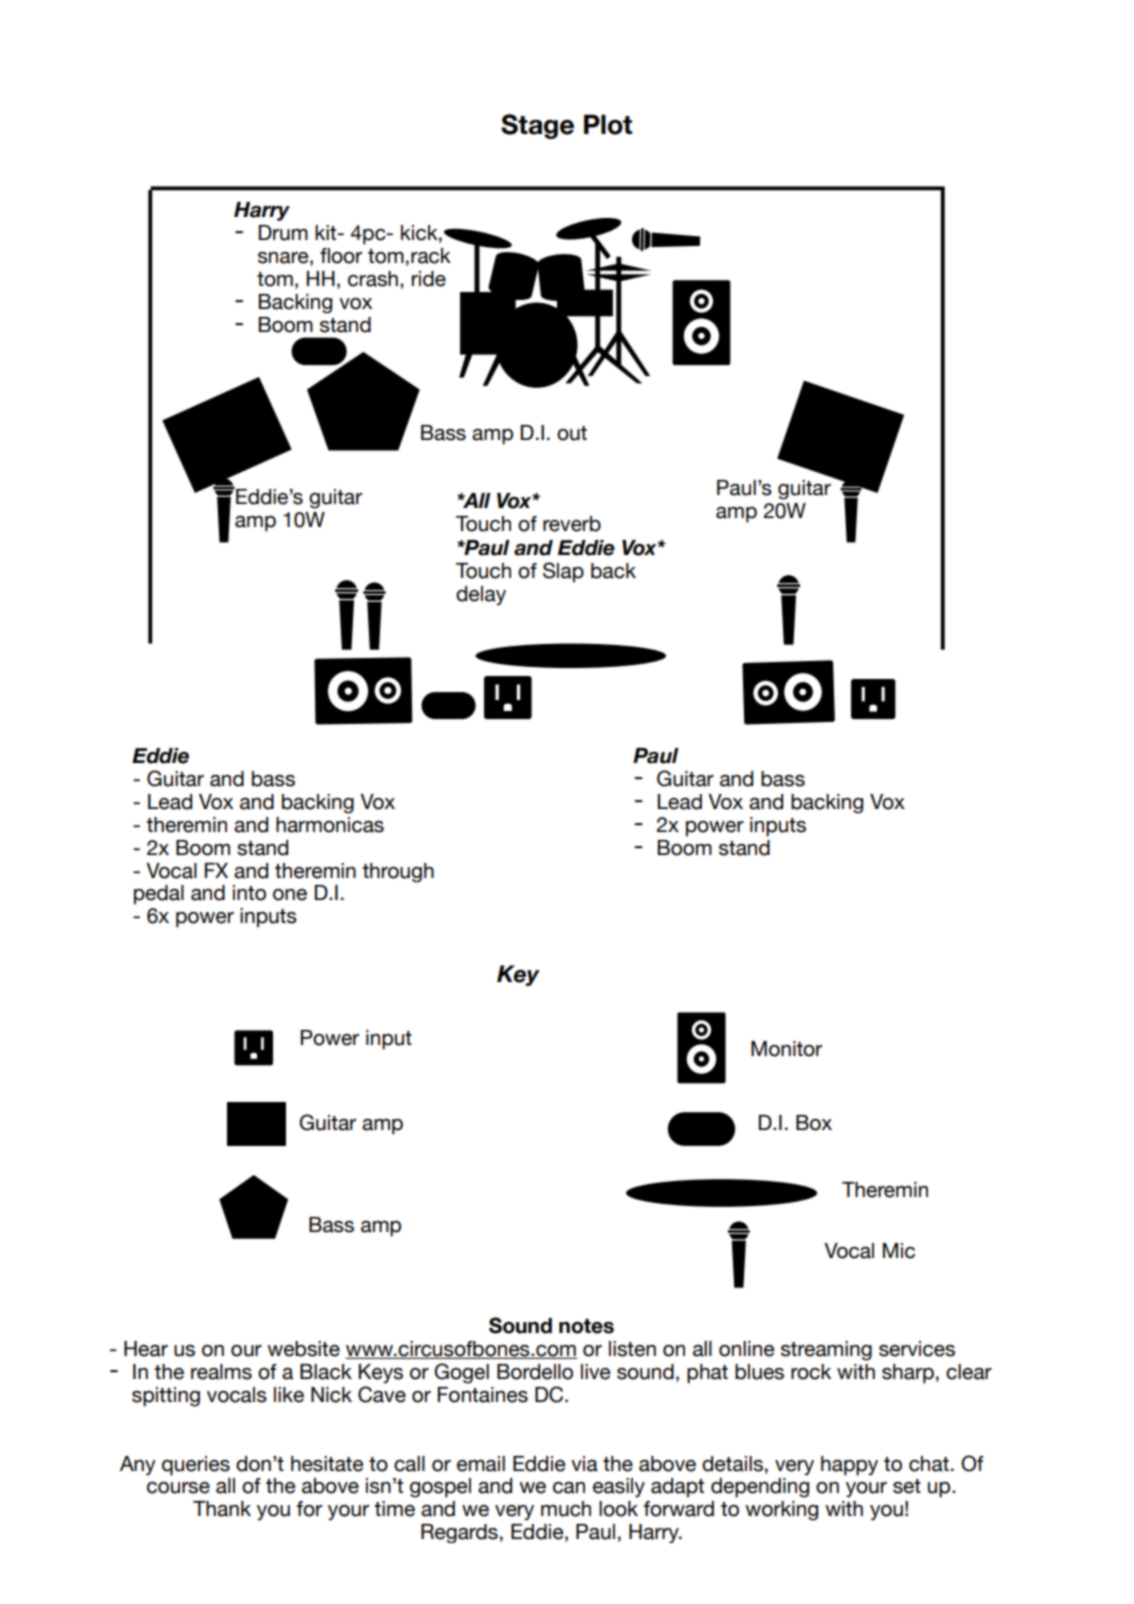 Image resolution: width=1134 pixels, height=1604 pixels. Describe the element at coordinates (249, 893) in the screenshot. I see `into` at that location.
